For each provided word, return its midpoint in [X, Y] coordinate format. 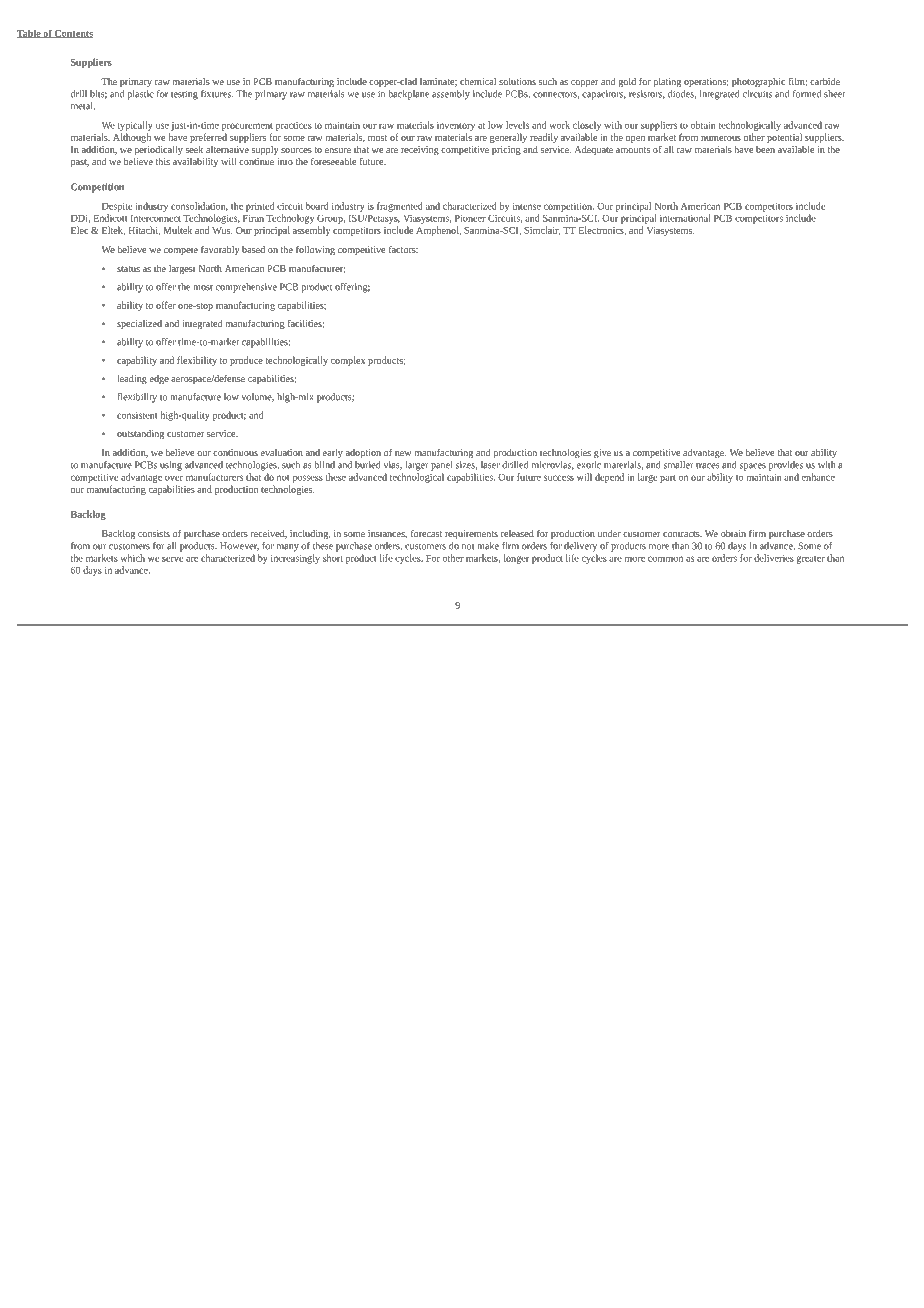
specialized [139, 324]
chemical [478, 81]
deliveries [774, 558]
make [488, 546]
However [239, 546]
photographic [758, 82]
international [685, 218]
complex [348, 361]
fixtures [217, 94]
